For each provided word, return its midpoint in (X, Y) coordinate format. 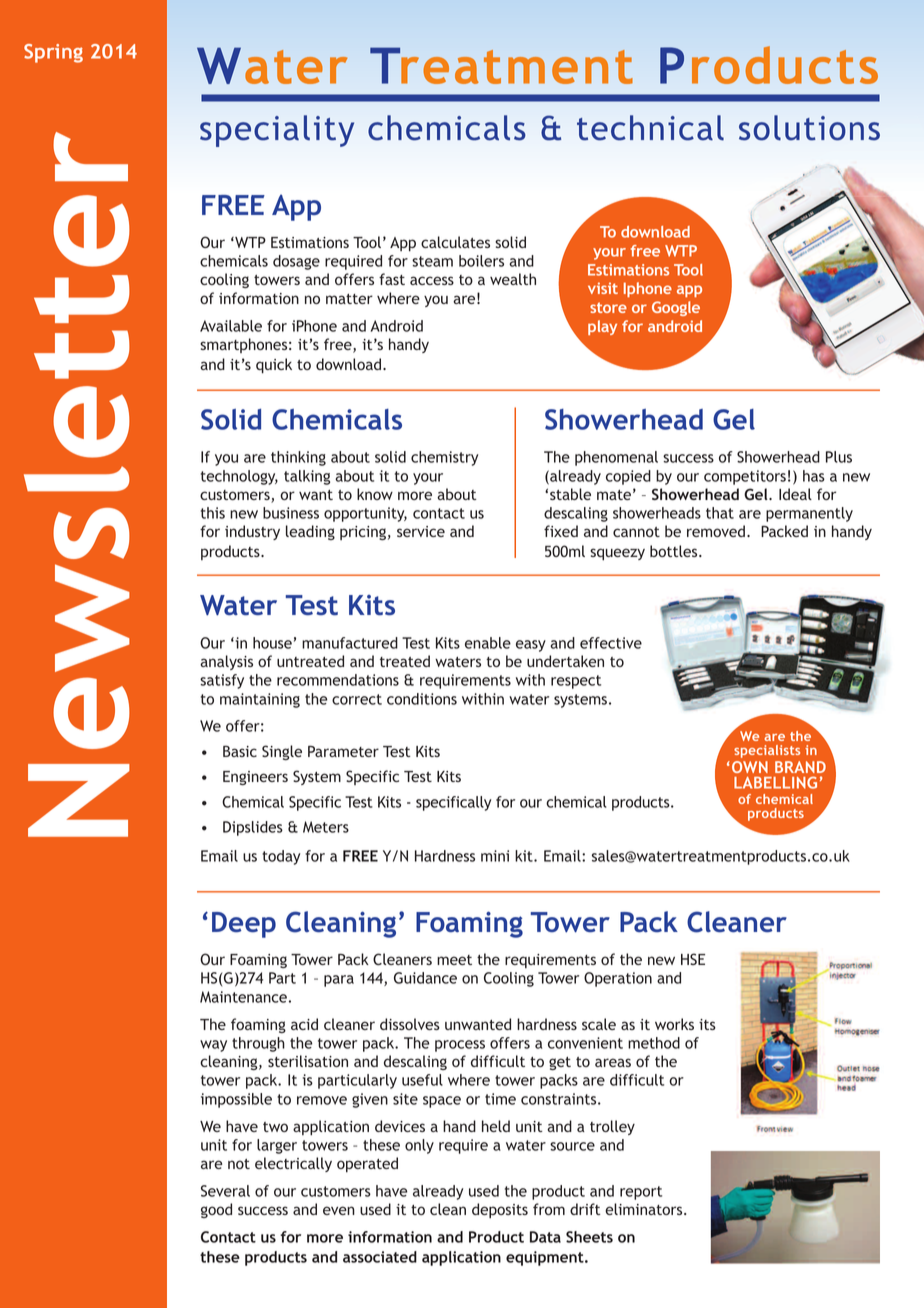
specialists (767, 751)
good (216, 1210)
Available (231, 326)
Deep (244, 925)
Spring (53, 53)
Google (676, 308)
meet (454, 960)
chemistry (444, 458)
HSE (693, 959)
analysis (226, 662)
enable (488, 643)
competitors (745, 477)
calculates (455, 242)
